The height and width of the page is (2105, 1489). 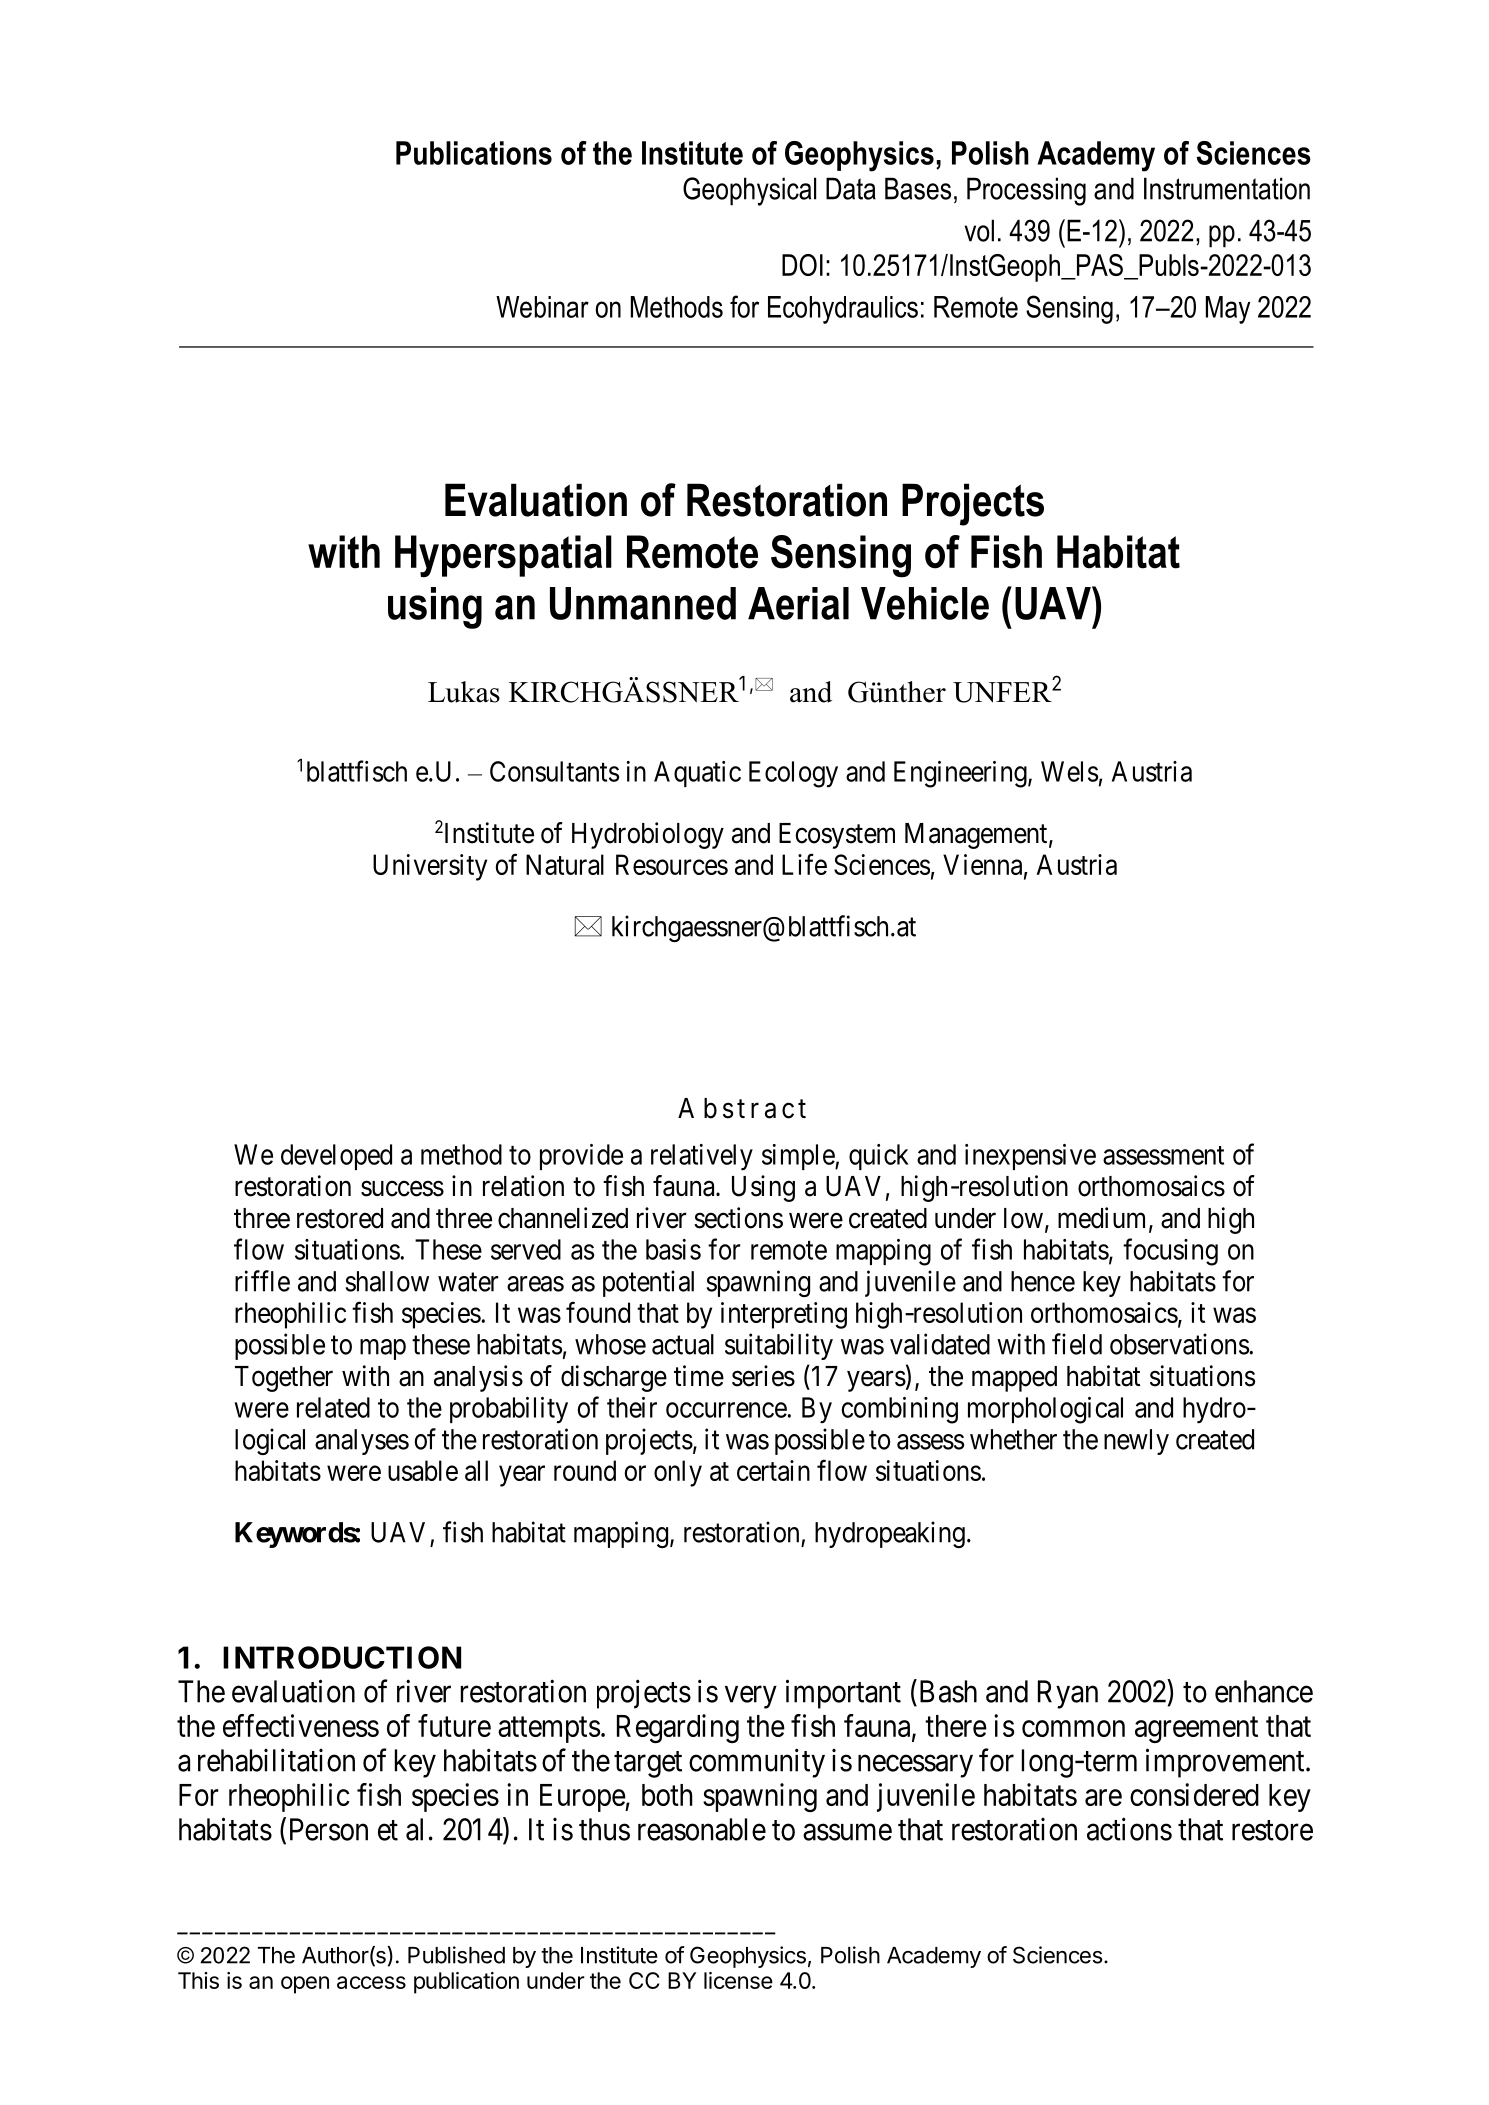 I want to click on Lukas, so click(x=464, y=692).
